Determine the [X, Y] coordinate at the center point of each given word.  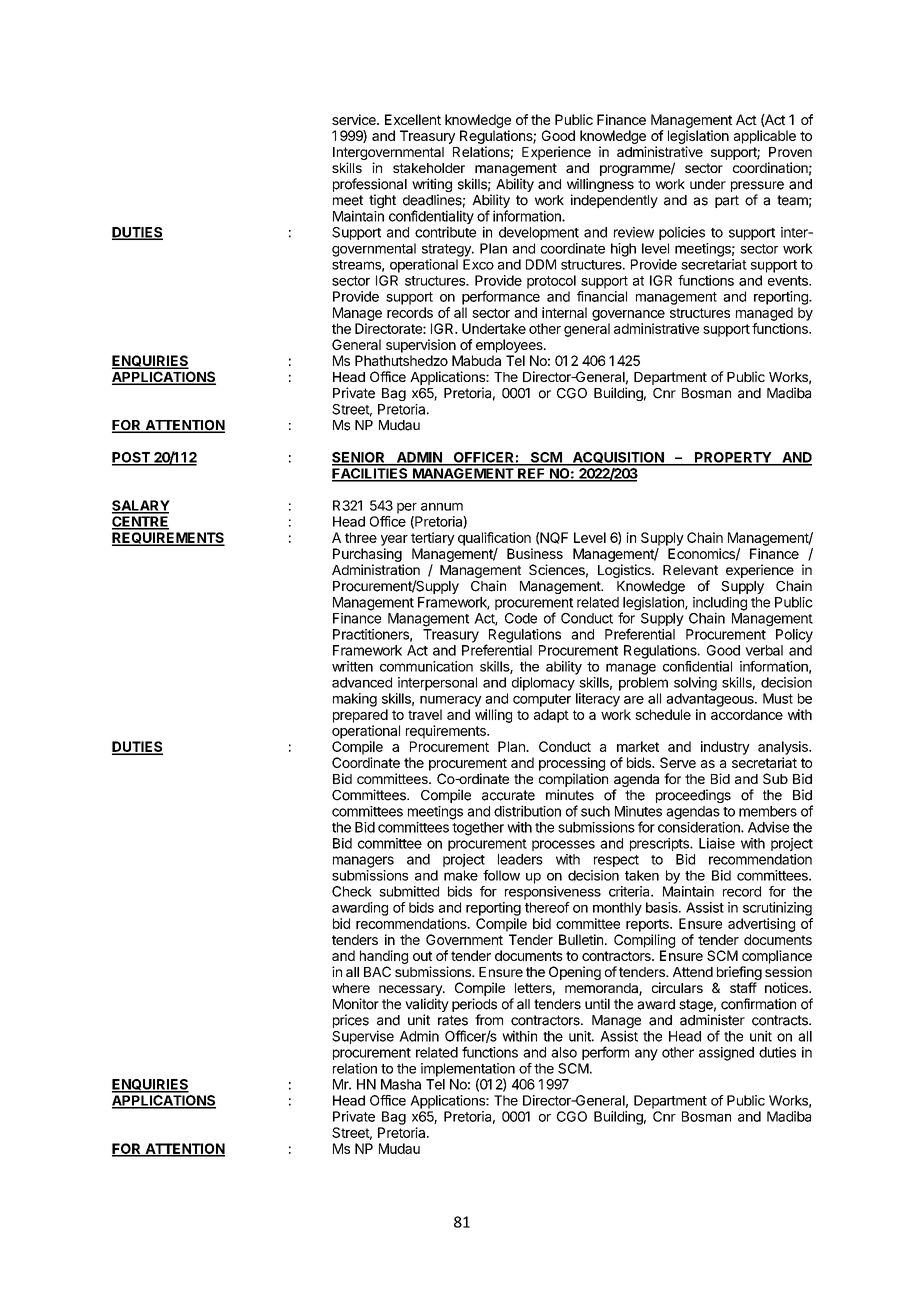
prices [351, 1021]
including [720, 605]
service [355, 119]
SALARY [141, 506]
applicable [765, 137]
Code [521, 618]
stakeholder [429, 168]
